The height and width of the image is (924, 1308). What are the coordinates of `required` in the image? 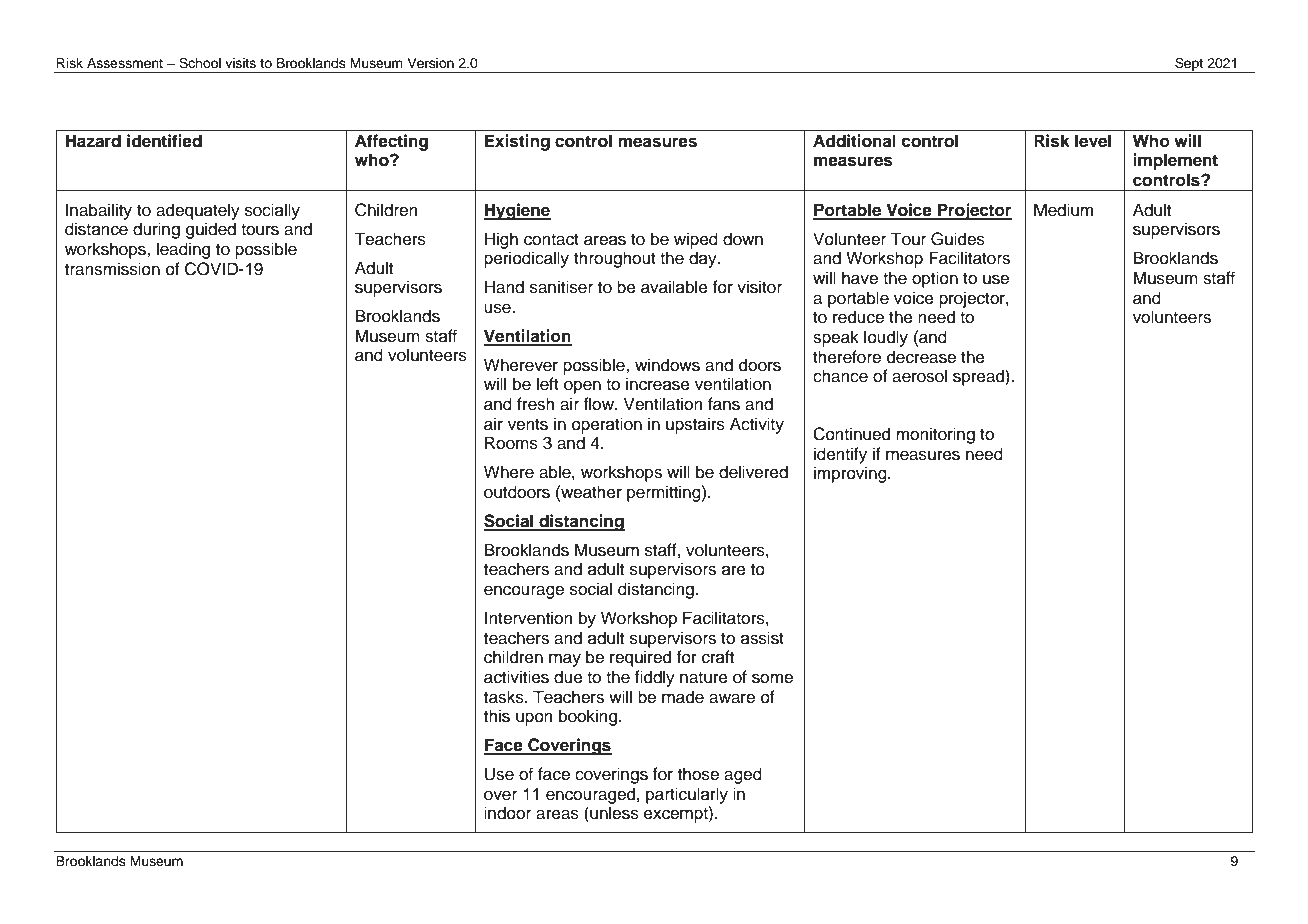 It's located at (640, 658).
